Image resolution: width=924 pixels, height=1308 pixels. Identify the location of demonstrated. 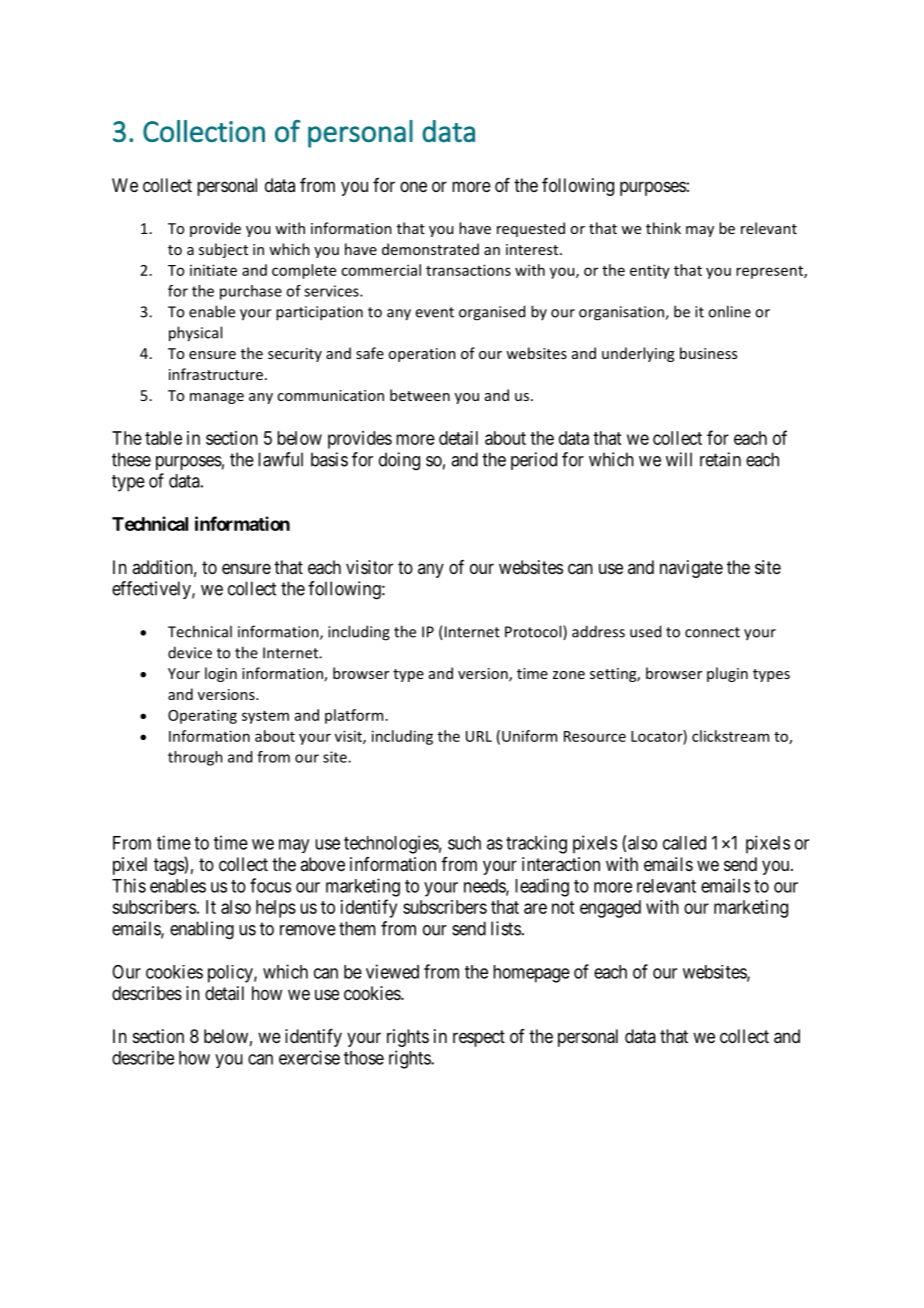
(430, 249).
